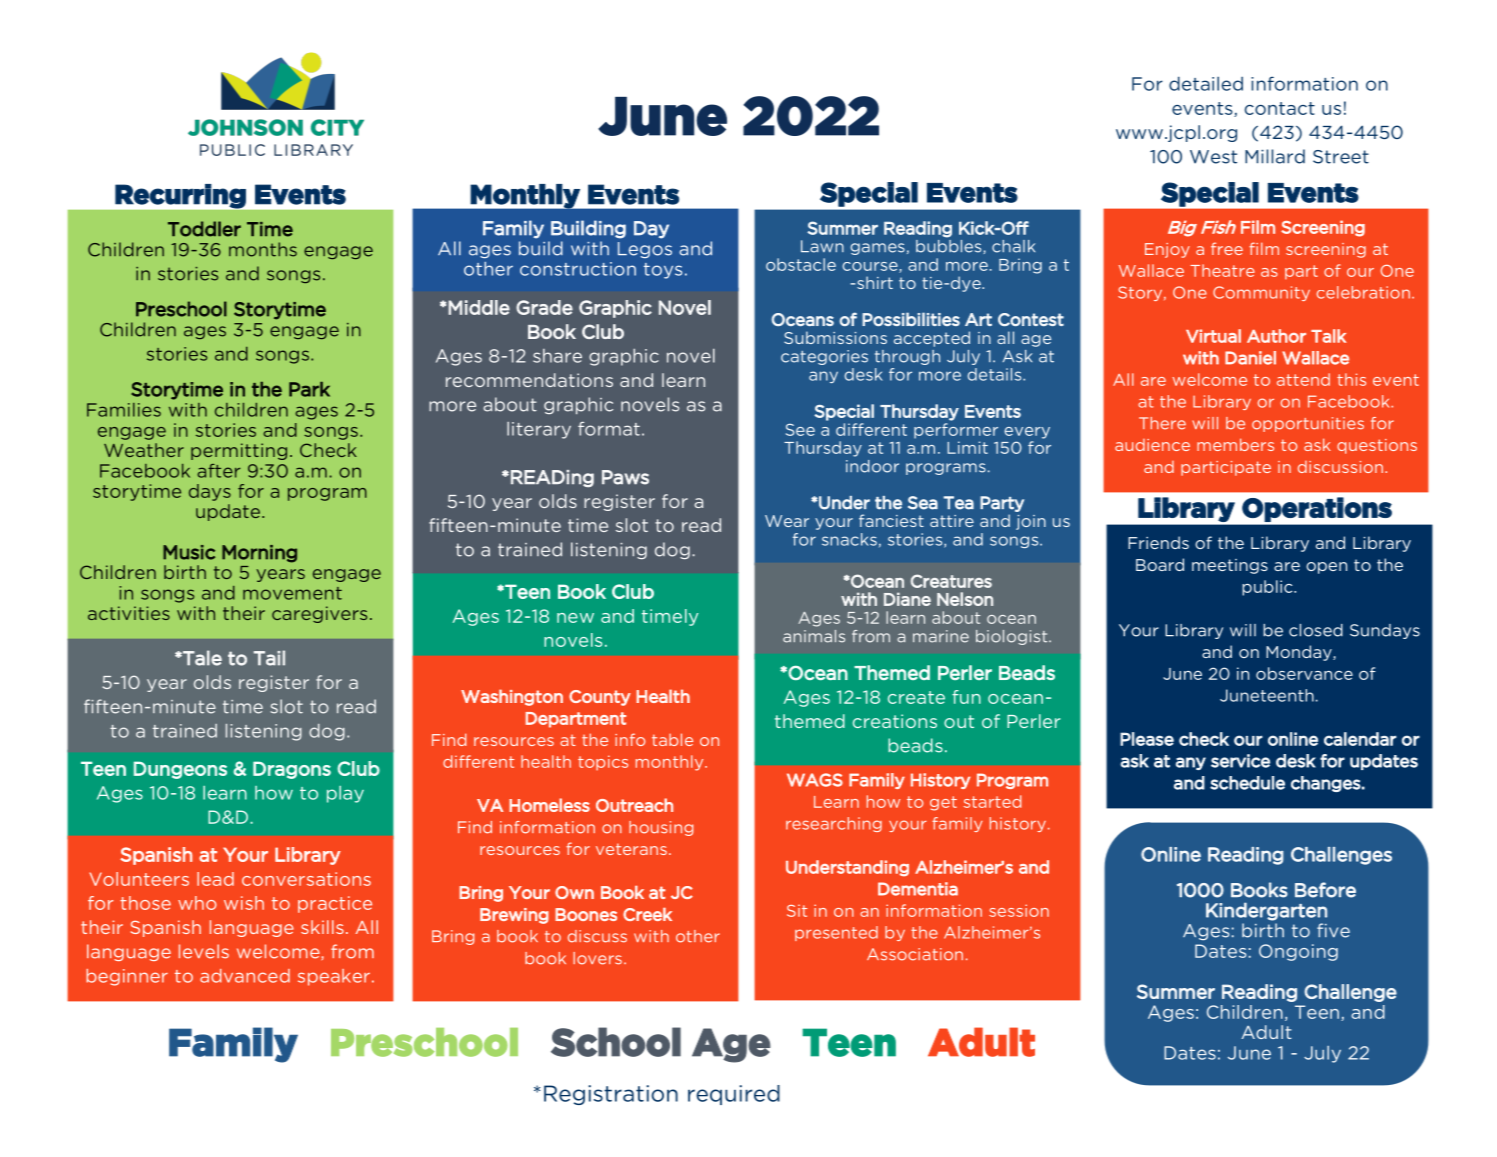 The height and width of the page is (1157, 1497). I want to click on movement, so click(292, 593).
